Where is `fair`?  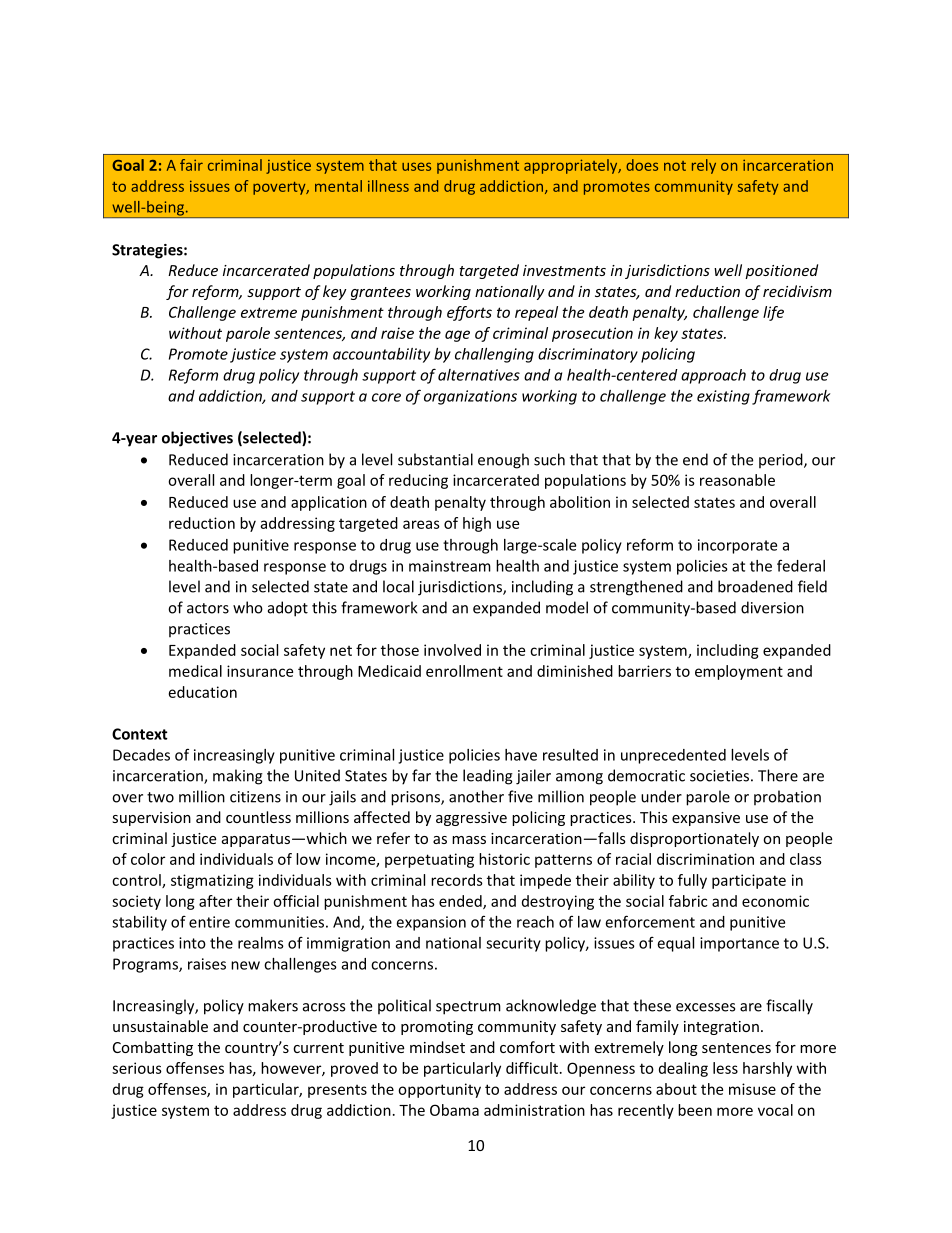
fair is located at coordinates (191, 165).
